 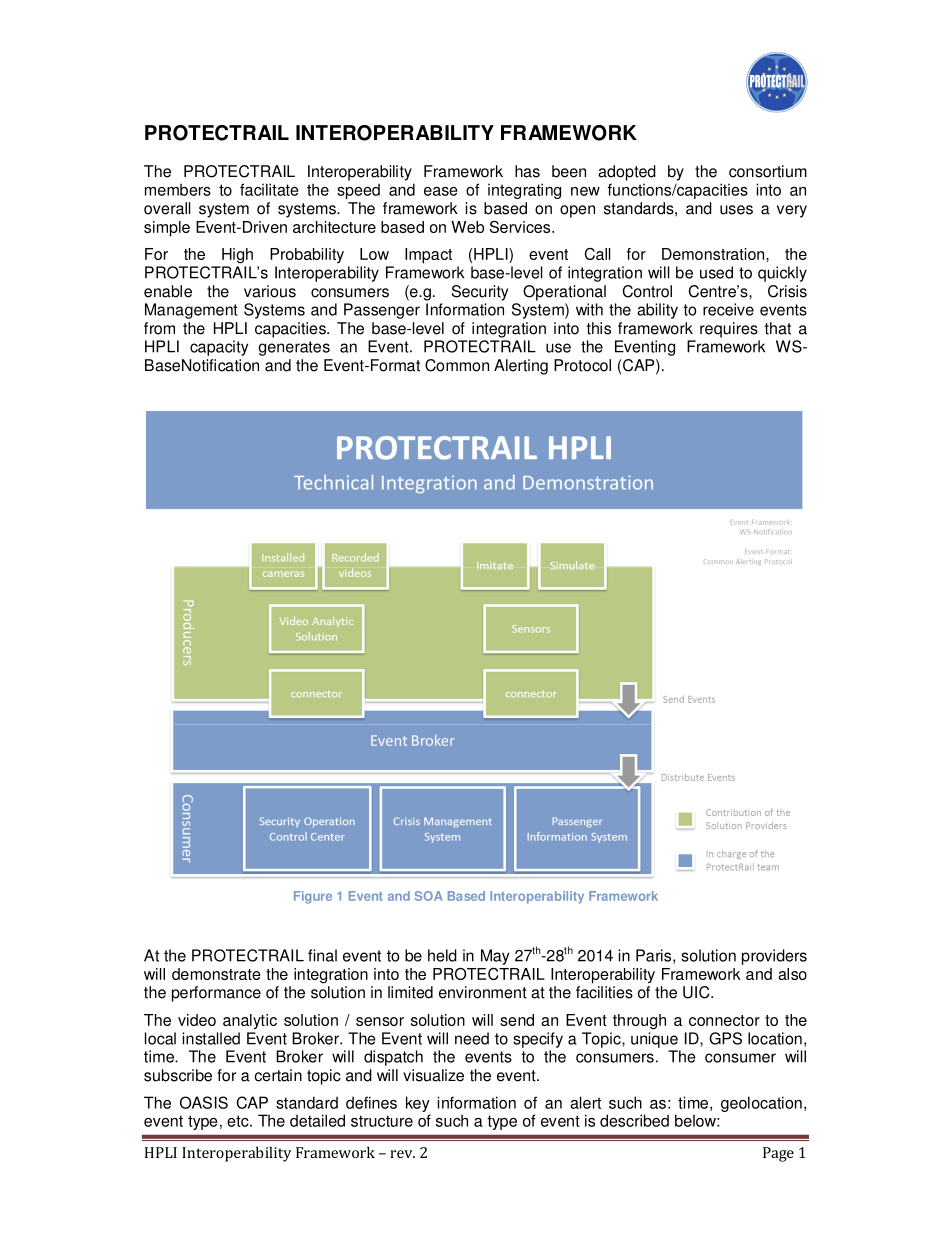 I want to click on etc, so click(x=239, y=1121).
